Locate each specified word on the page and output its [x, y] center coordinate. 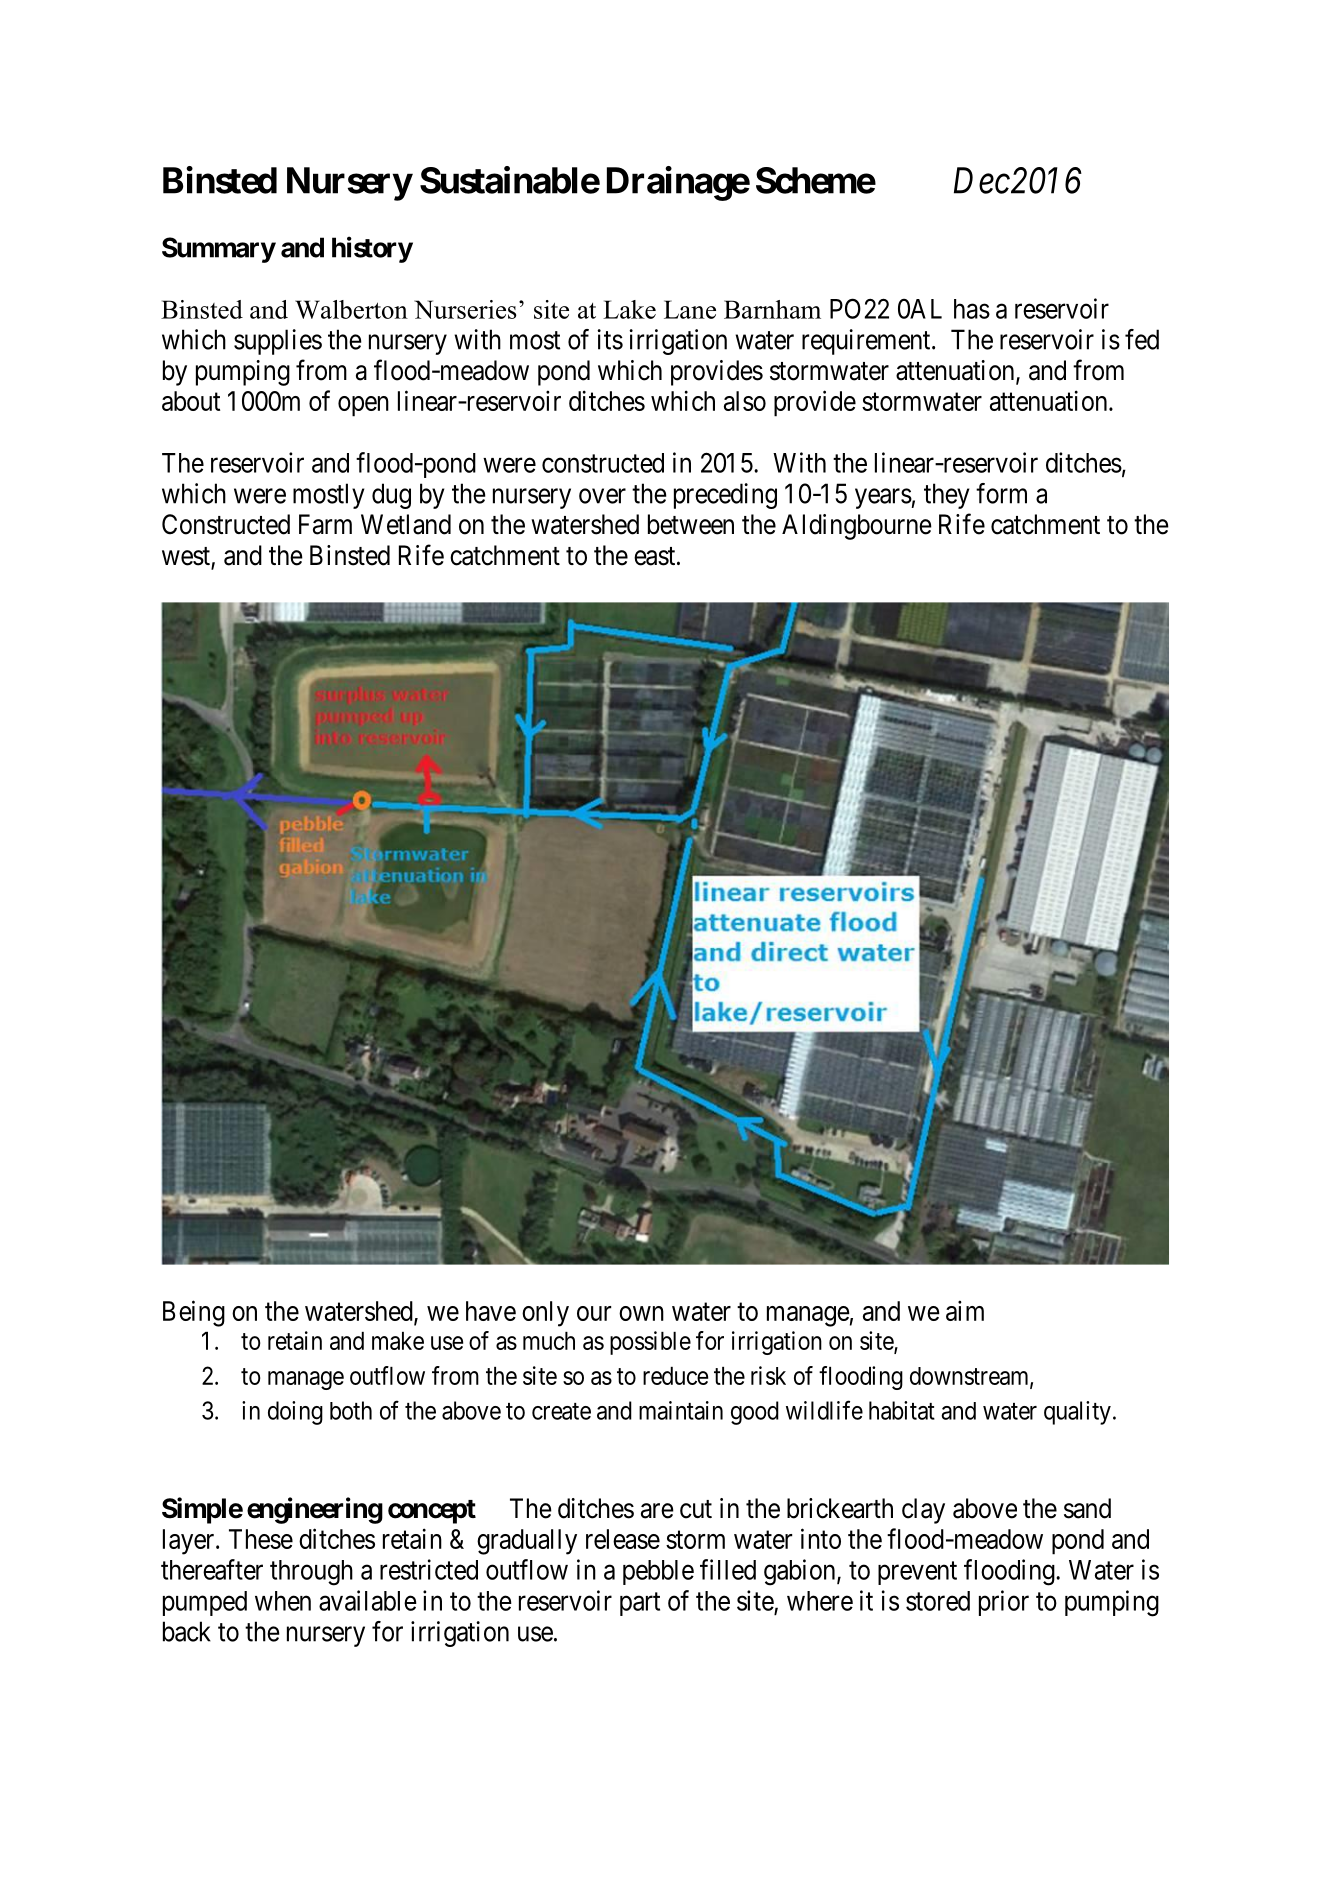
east [656, 556]
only [545, 1314]
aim [965, 1310]
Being [194, 1313]
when [283, 1601]
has [972, 309]
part [640, 1604]
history [372, 249]
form [1001, 493]
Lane [690, 309]
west [187, 557]
